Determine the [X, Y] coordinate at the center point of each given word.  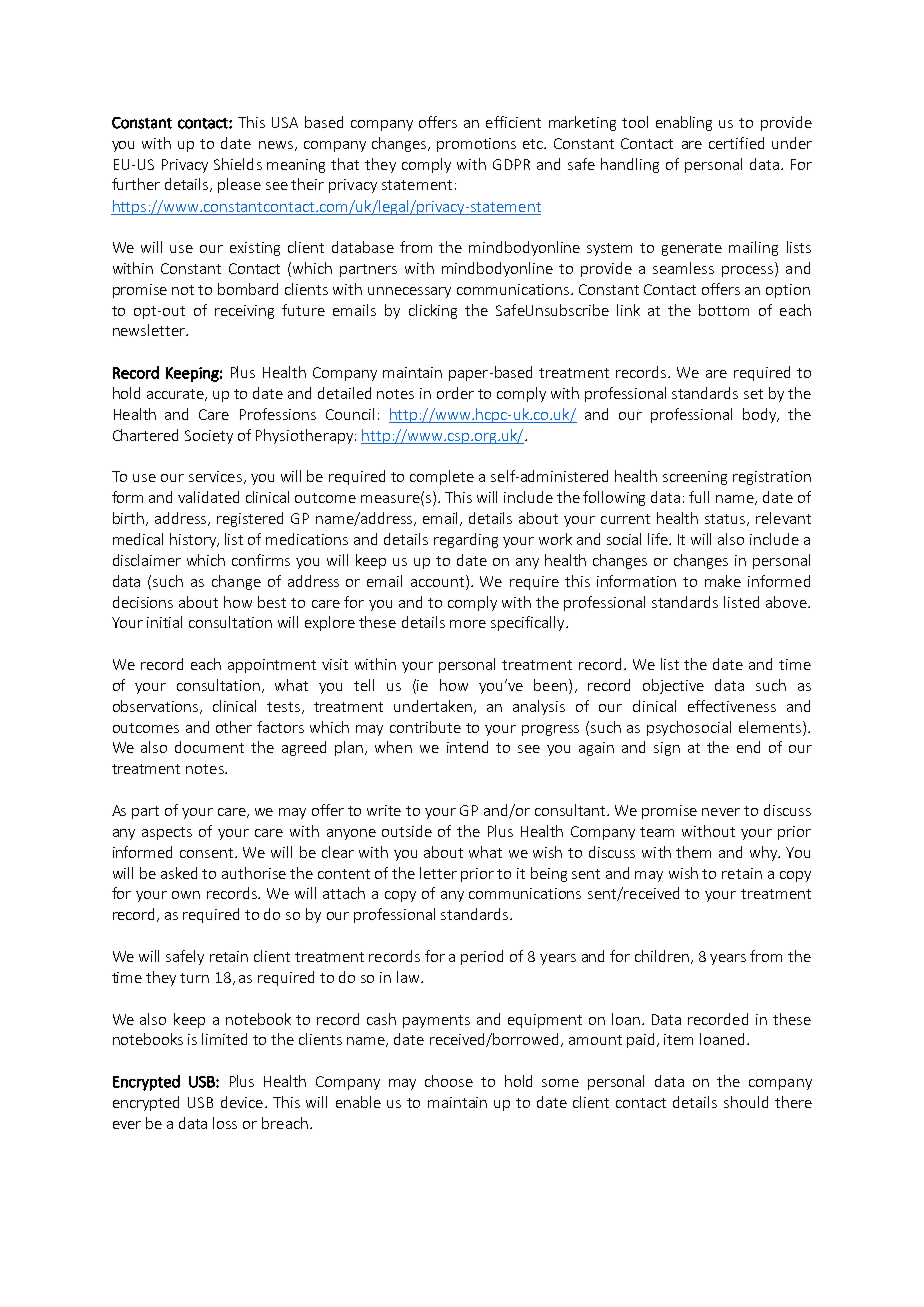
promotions [476, 145]
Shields [238, 164]
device [242, 1102]
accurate [177, 395]
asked [179, 873]
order [455, 393]
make [723, 581]
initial [164, 622]
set [753, 394]
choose [449, 1081]
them [693, 852]
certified [736, 143]
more [468, 624]
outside [407, 831]
